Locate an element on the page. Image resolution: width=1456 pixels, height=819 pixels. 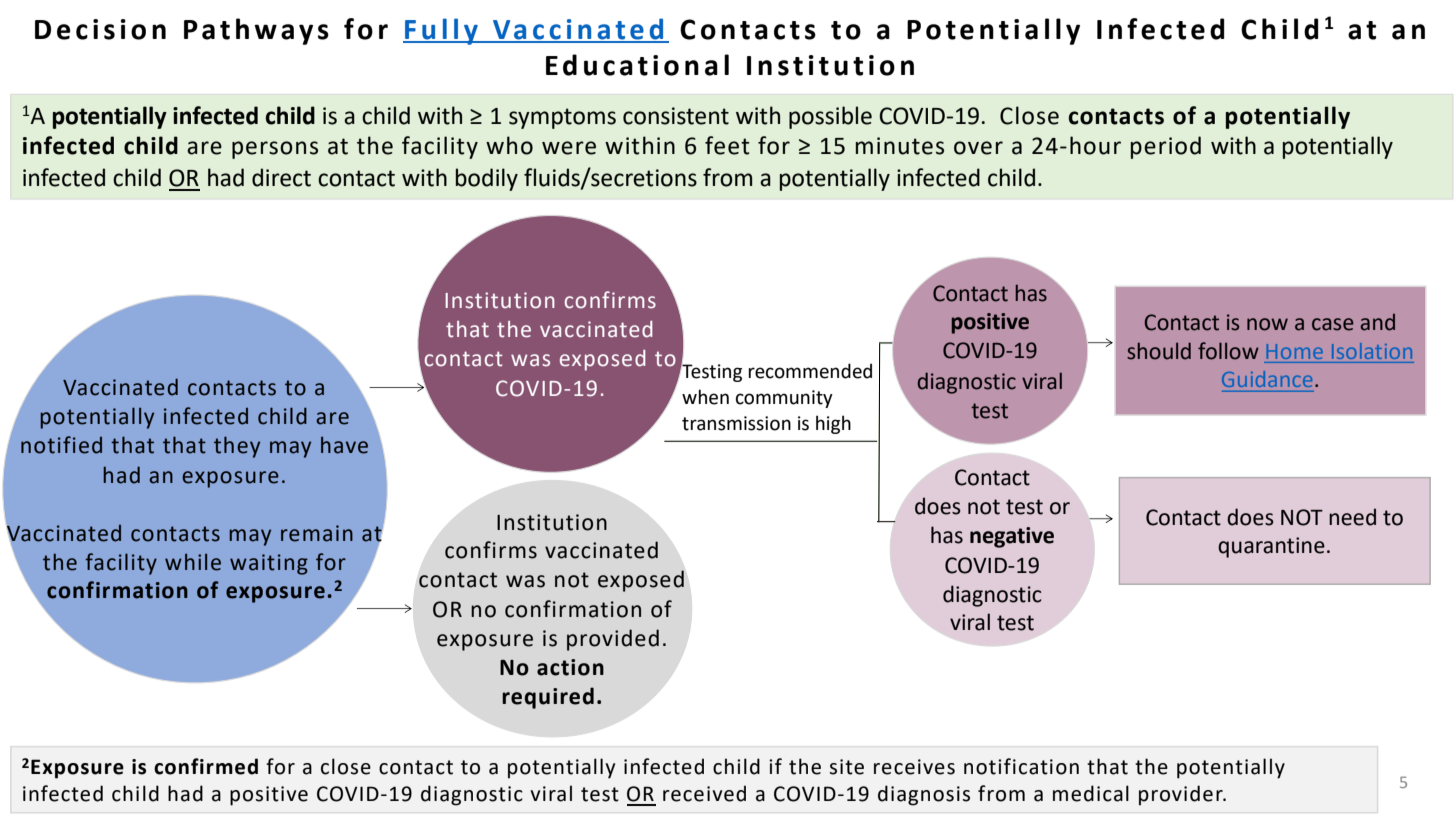
period is located at coordinates (1166, 147).
